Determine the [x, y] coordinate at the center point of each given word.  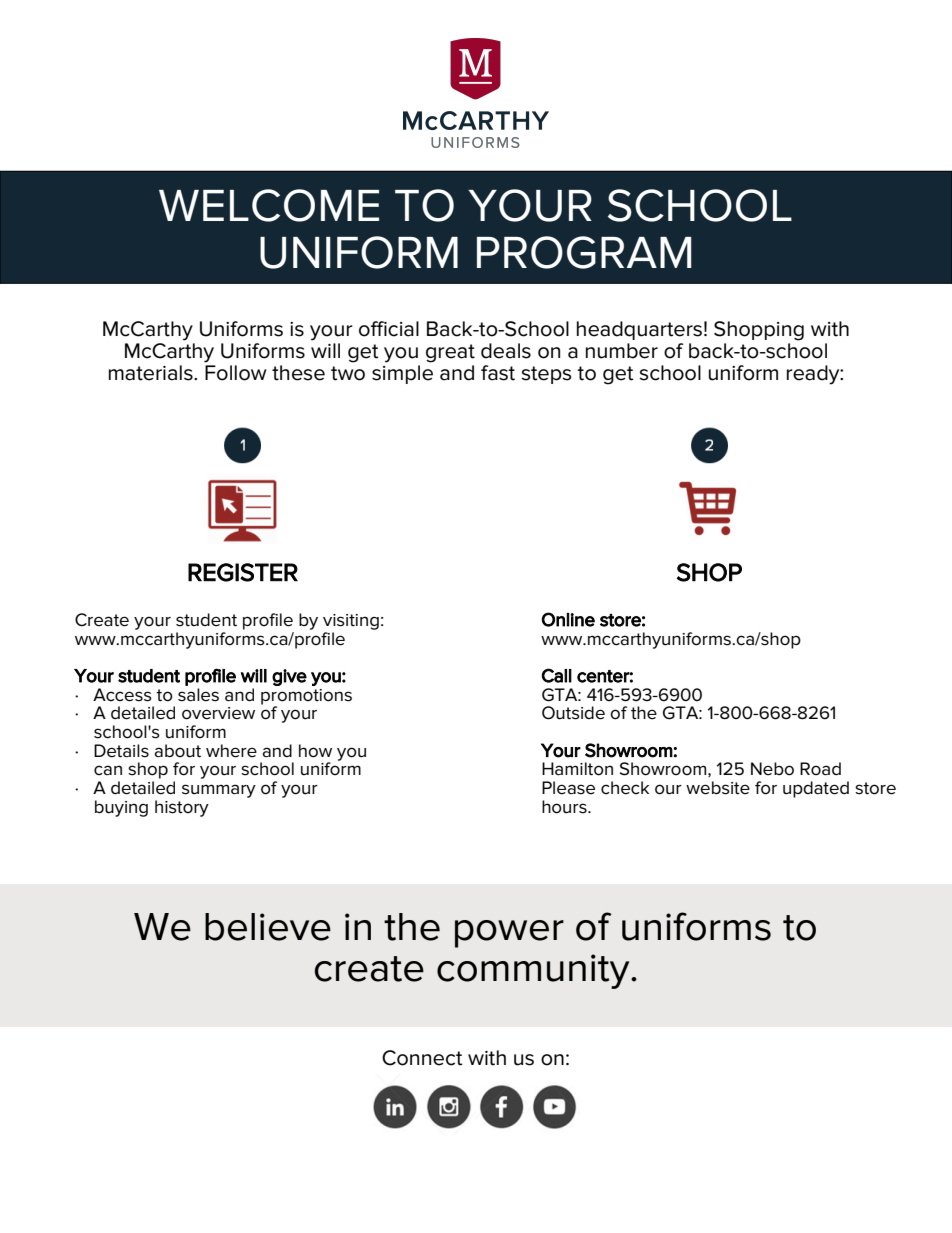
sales [198, 693]
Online [568, 619]
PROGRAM [584, 252]
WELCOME [269, 205]
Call [556, 675]
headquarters [639, 330]
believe [268, 927]
